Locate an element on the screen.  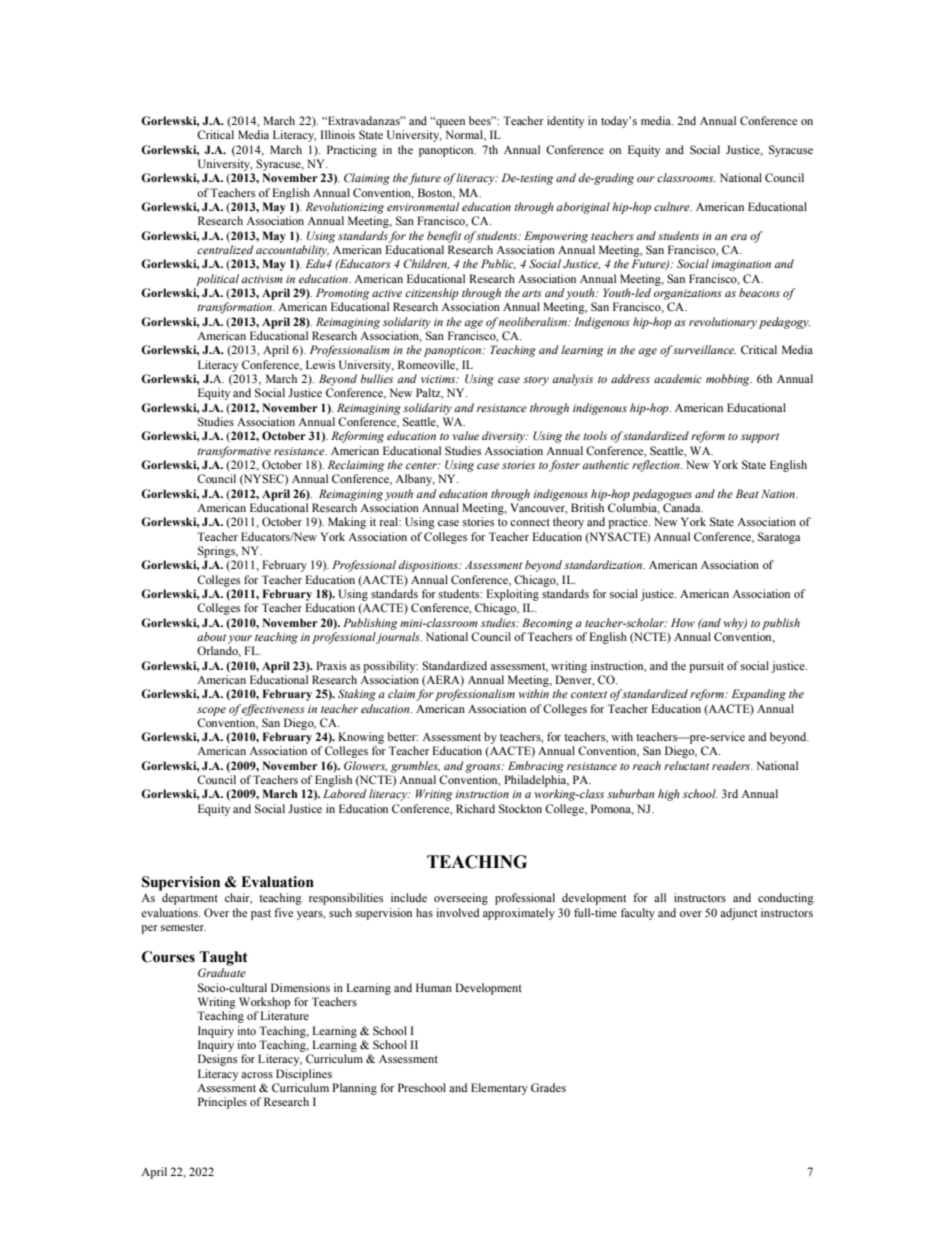
Illinois is located at coordinates (338, 134).
